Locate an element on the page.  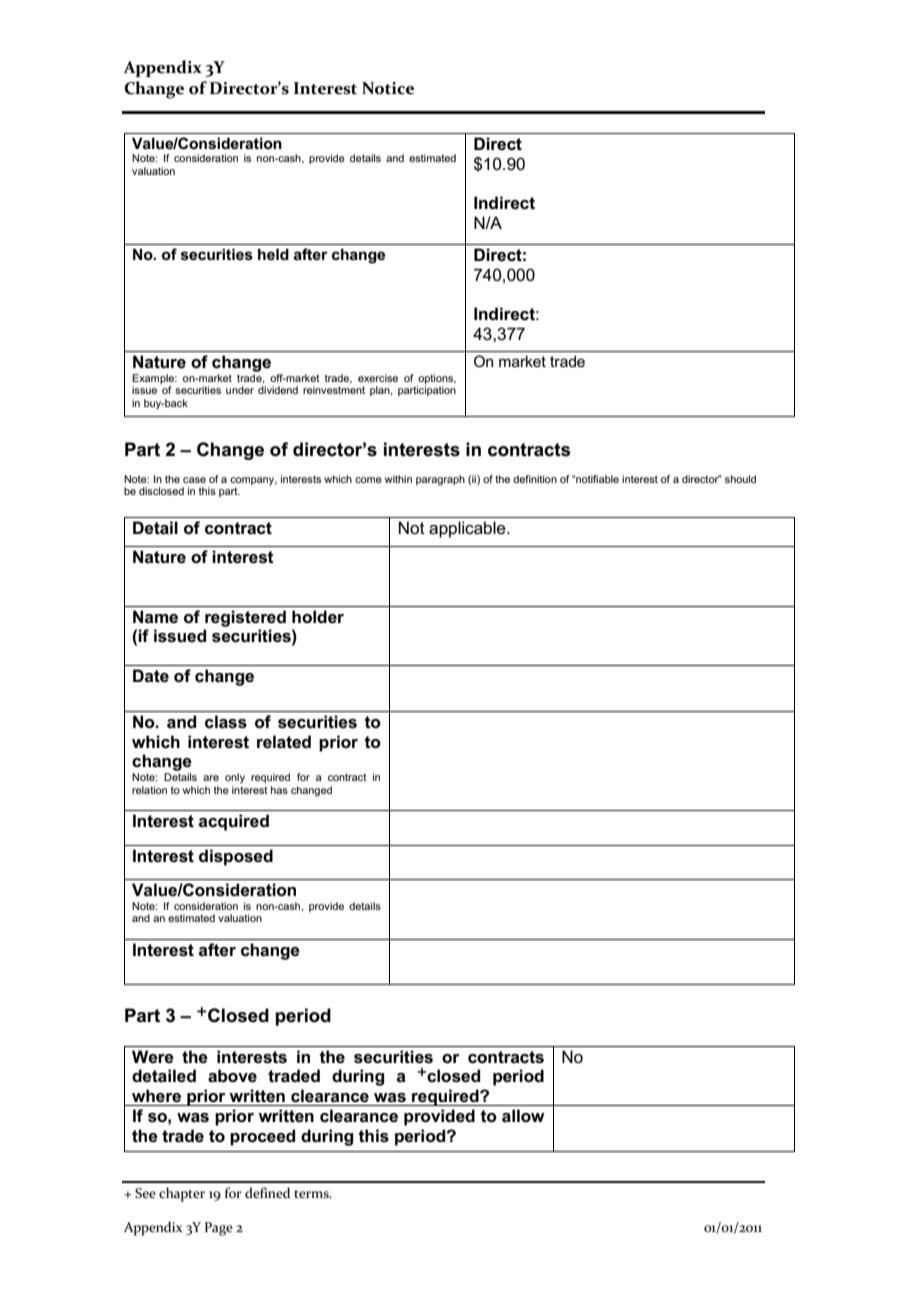
holder is located at coordinates (318, 617).
